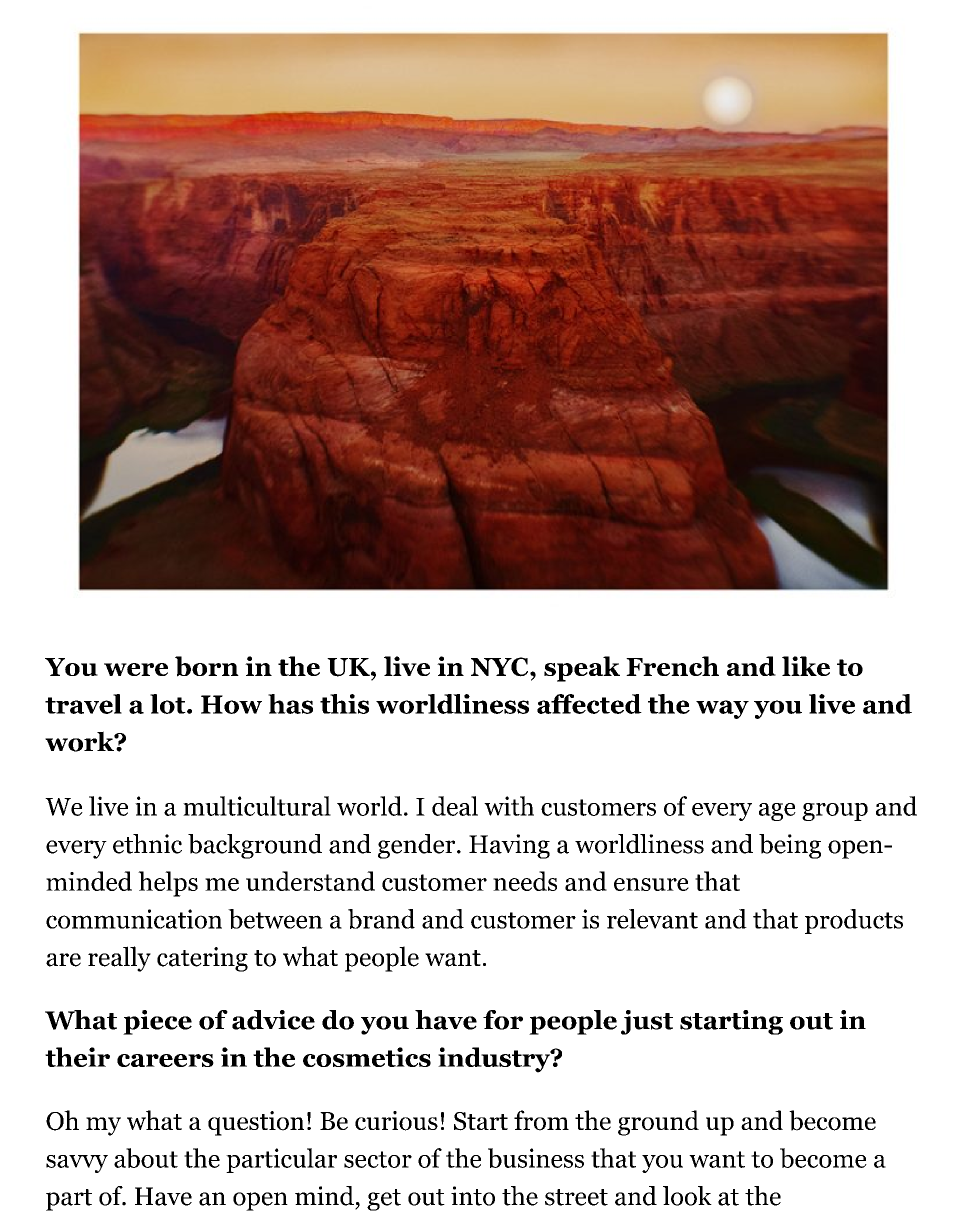 This screenshot has height=1232, width=967. Describe the element at coordinates (854, 921) in the screenshot. I see `products` at that location.
